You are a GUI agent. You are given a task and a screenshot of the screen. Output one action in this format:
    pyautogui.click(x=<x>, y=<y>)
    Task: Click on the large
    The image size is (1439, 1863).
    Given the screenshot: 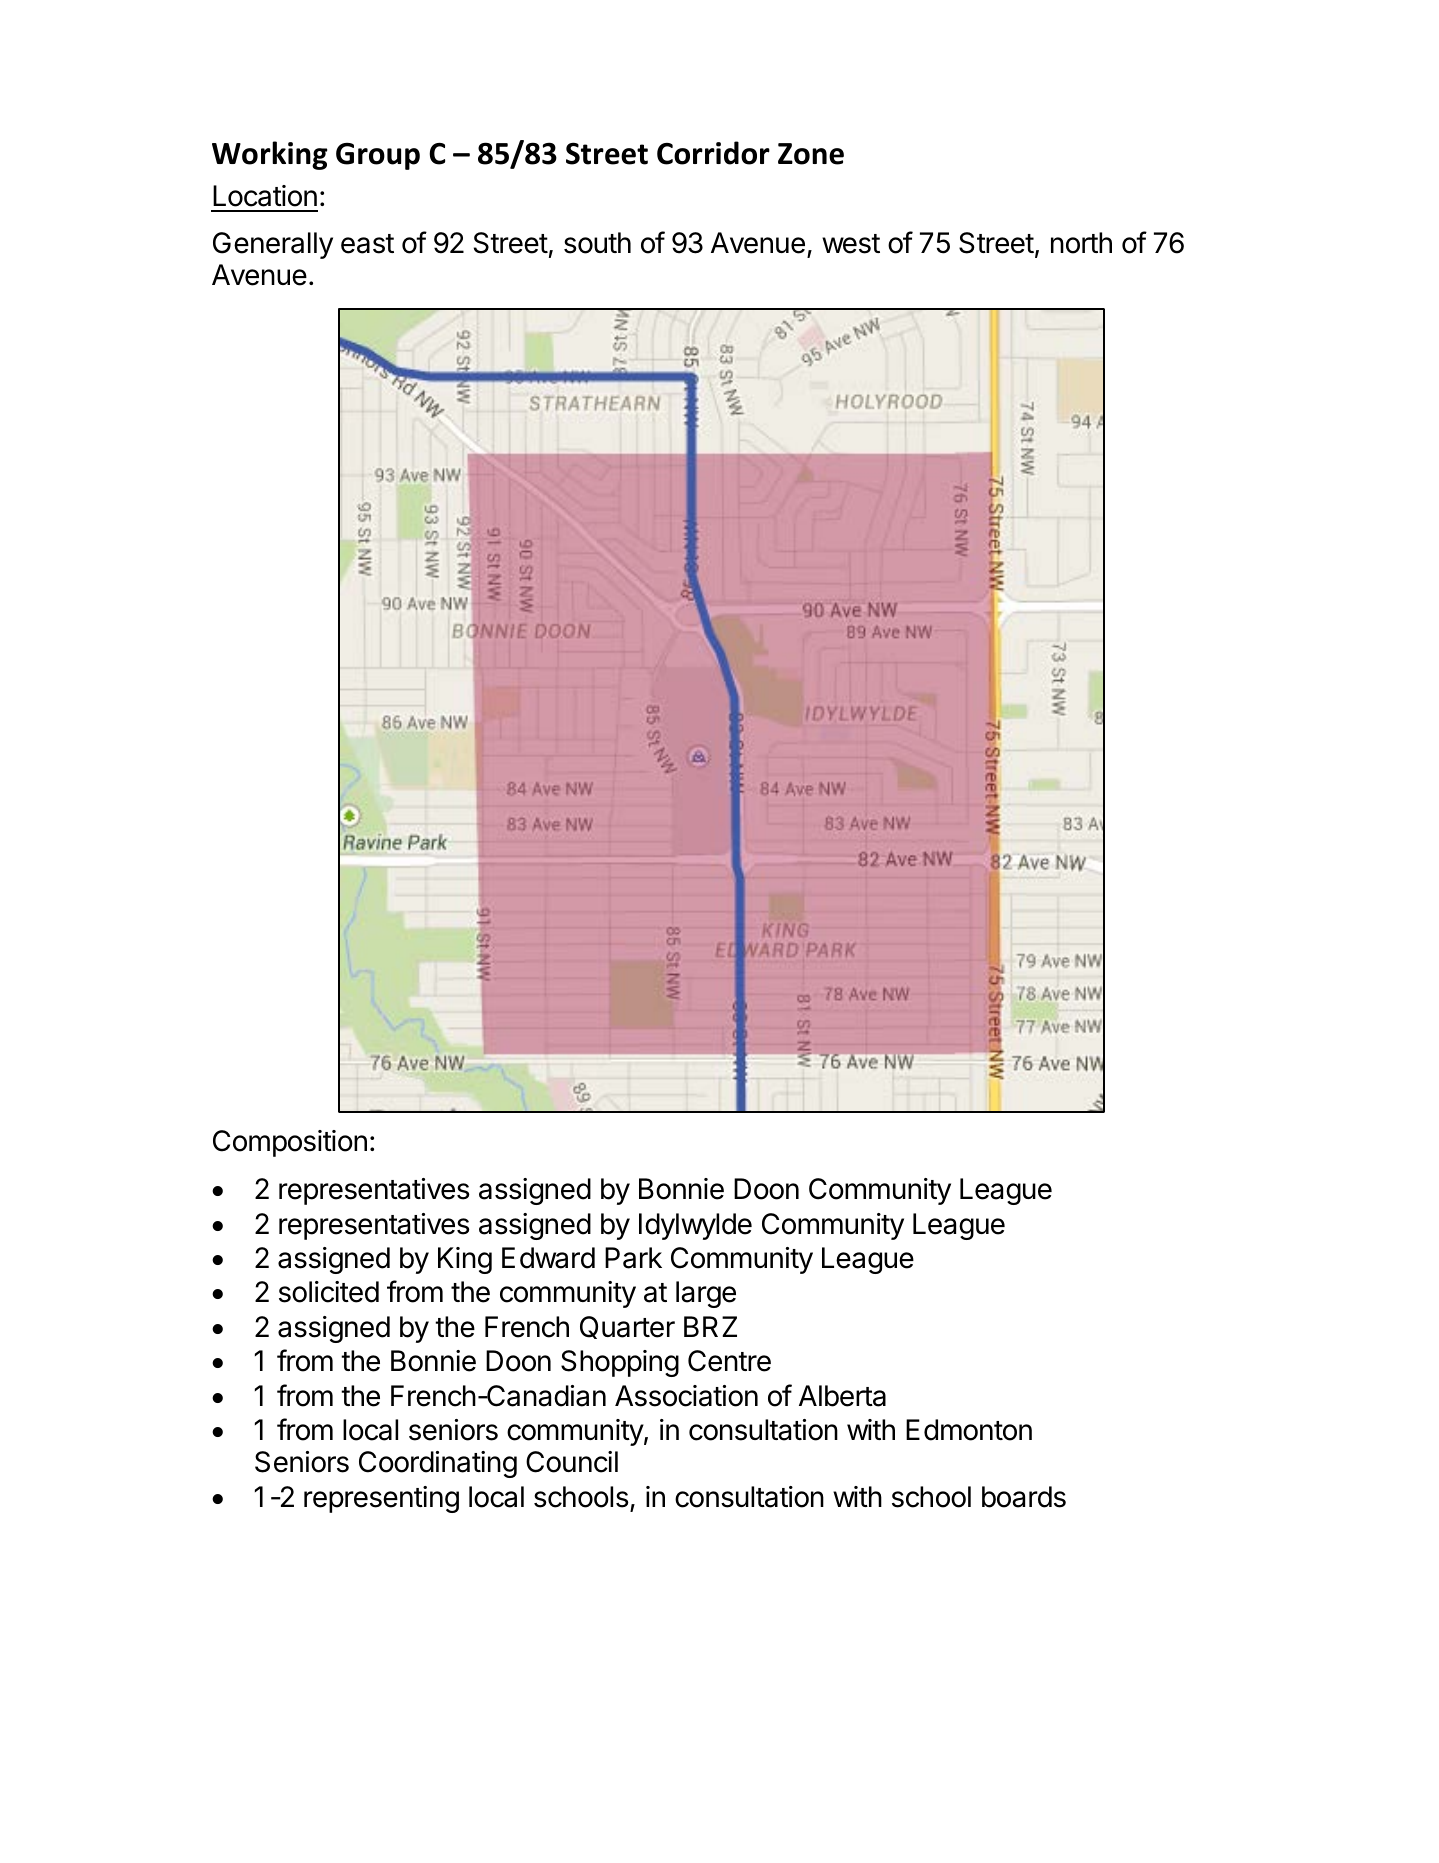 What is the action you would take?
    pyautogui.click(x=706, y=1294)
